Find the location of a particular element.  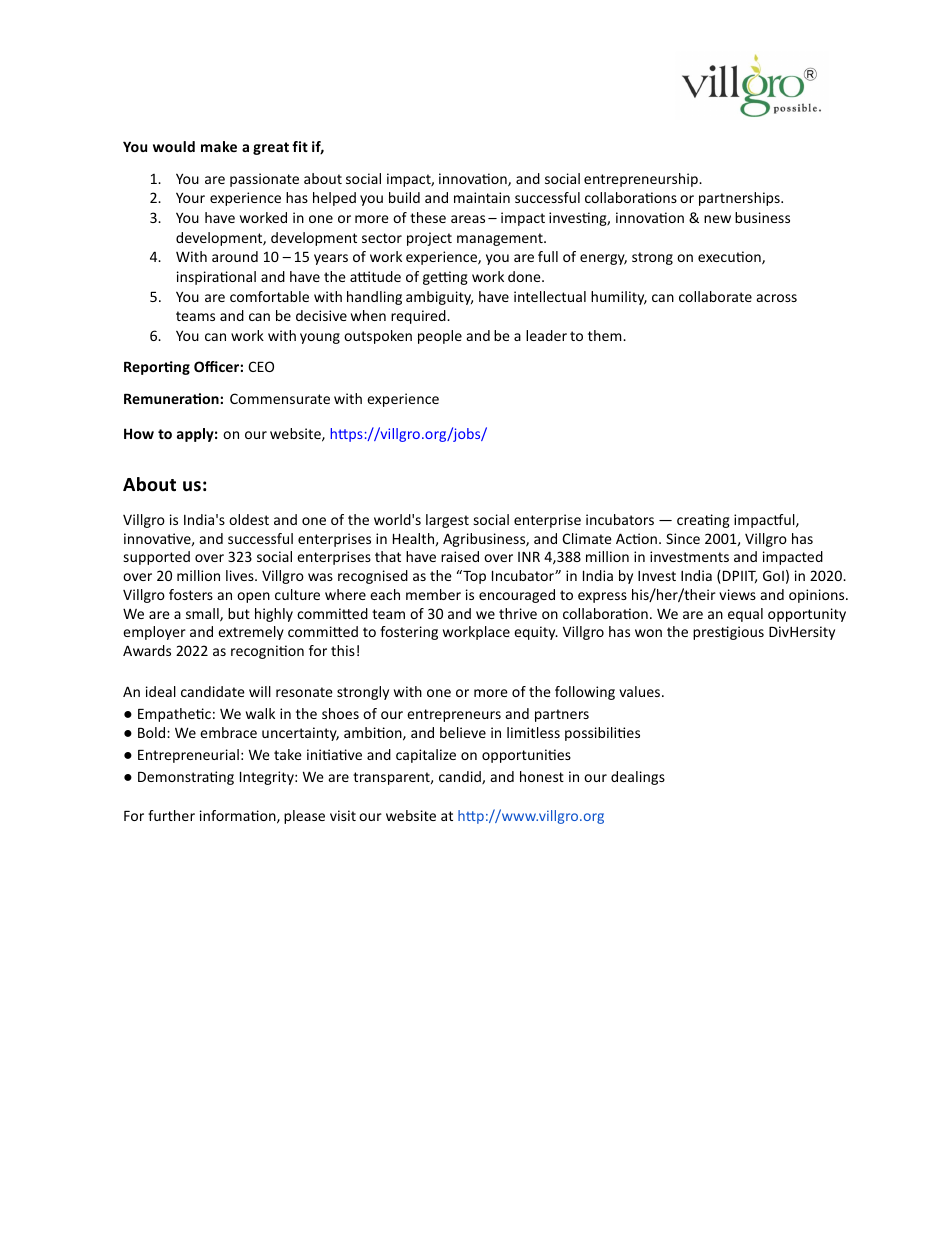

honest is located at coordinates (542, 776).
